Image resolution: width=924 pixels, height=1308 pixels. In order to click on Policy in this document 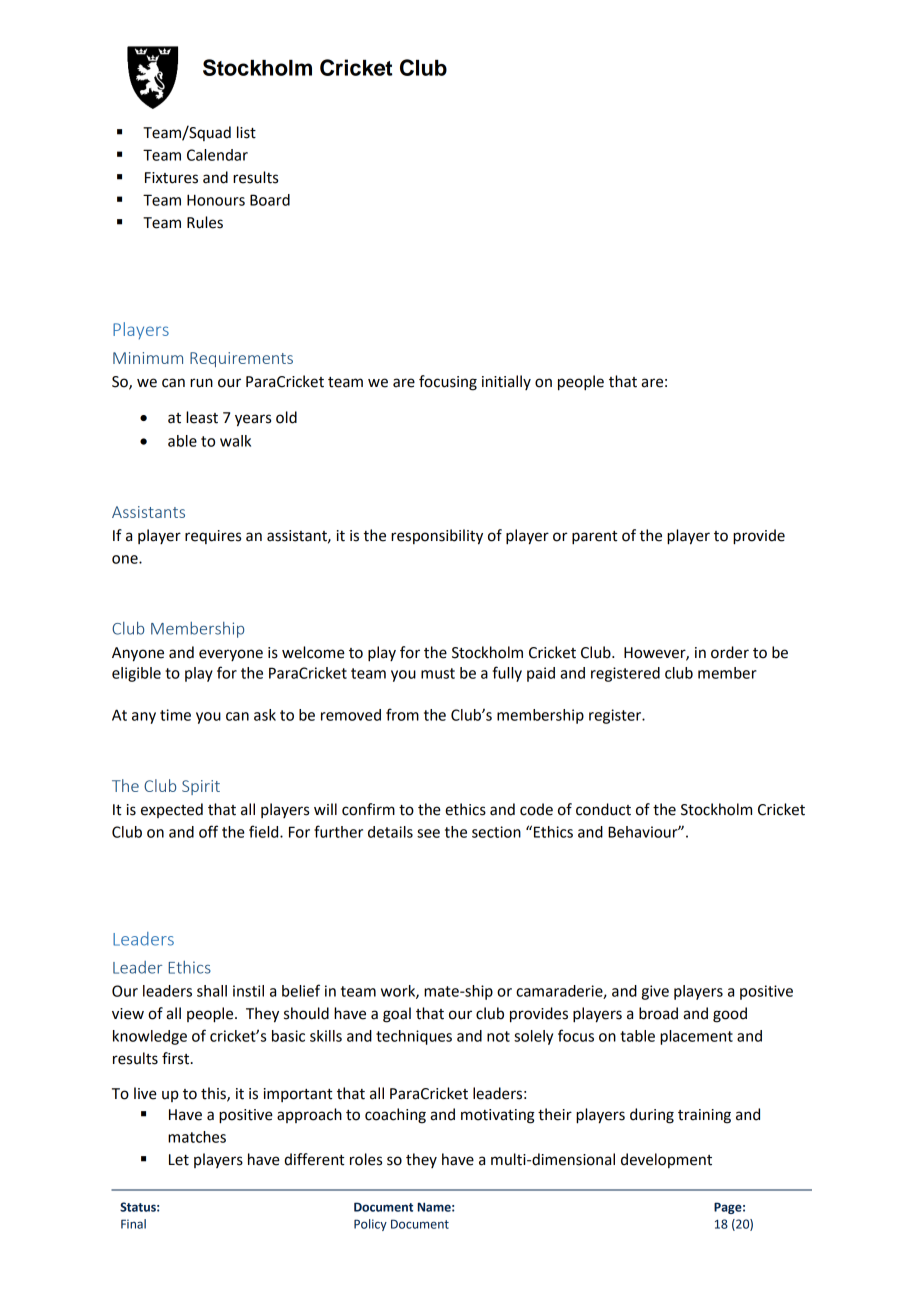, I will do `click(370, 1225)`.
